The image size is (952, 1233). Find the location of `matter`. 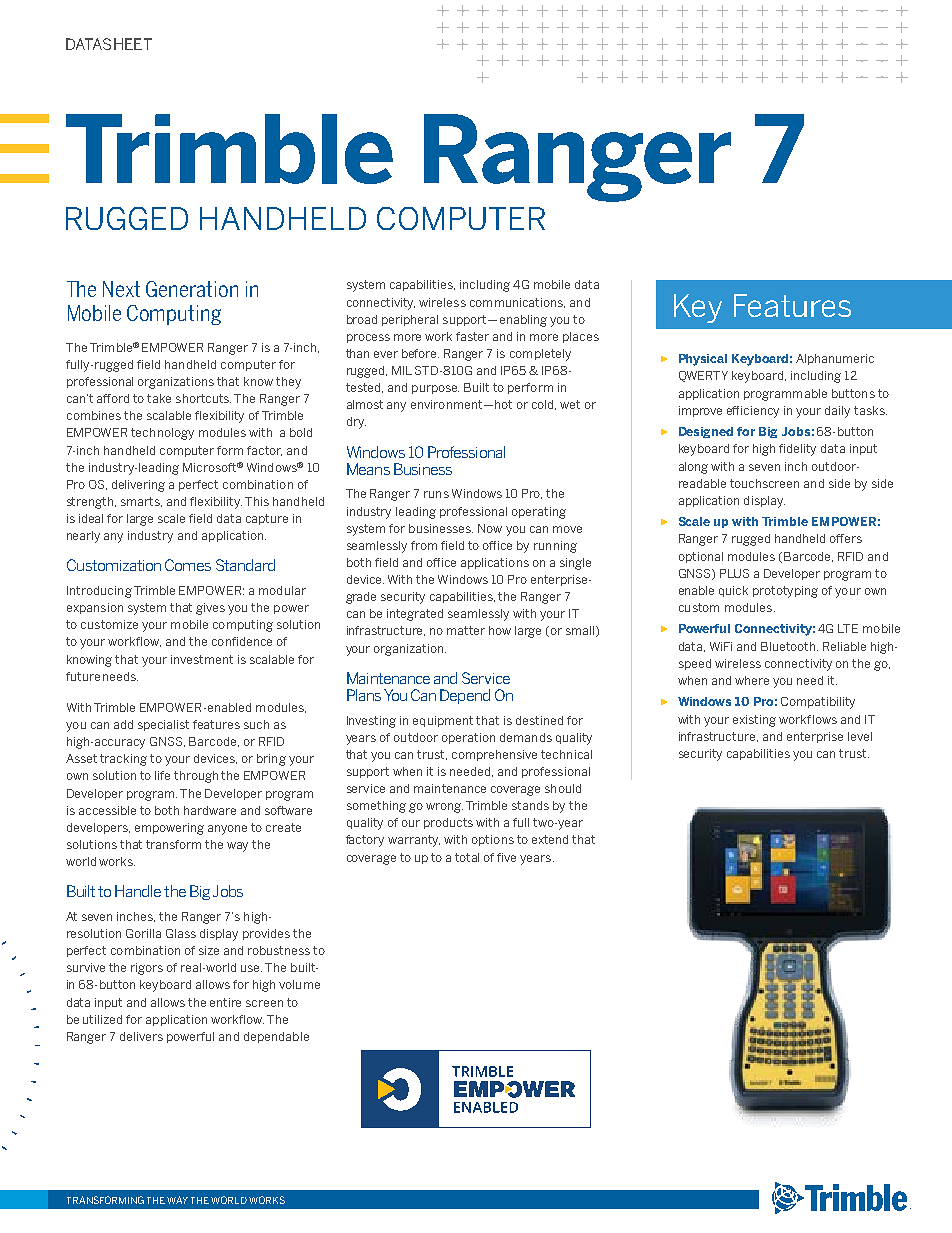

matter is located at coordinates (466, 630).
